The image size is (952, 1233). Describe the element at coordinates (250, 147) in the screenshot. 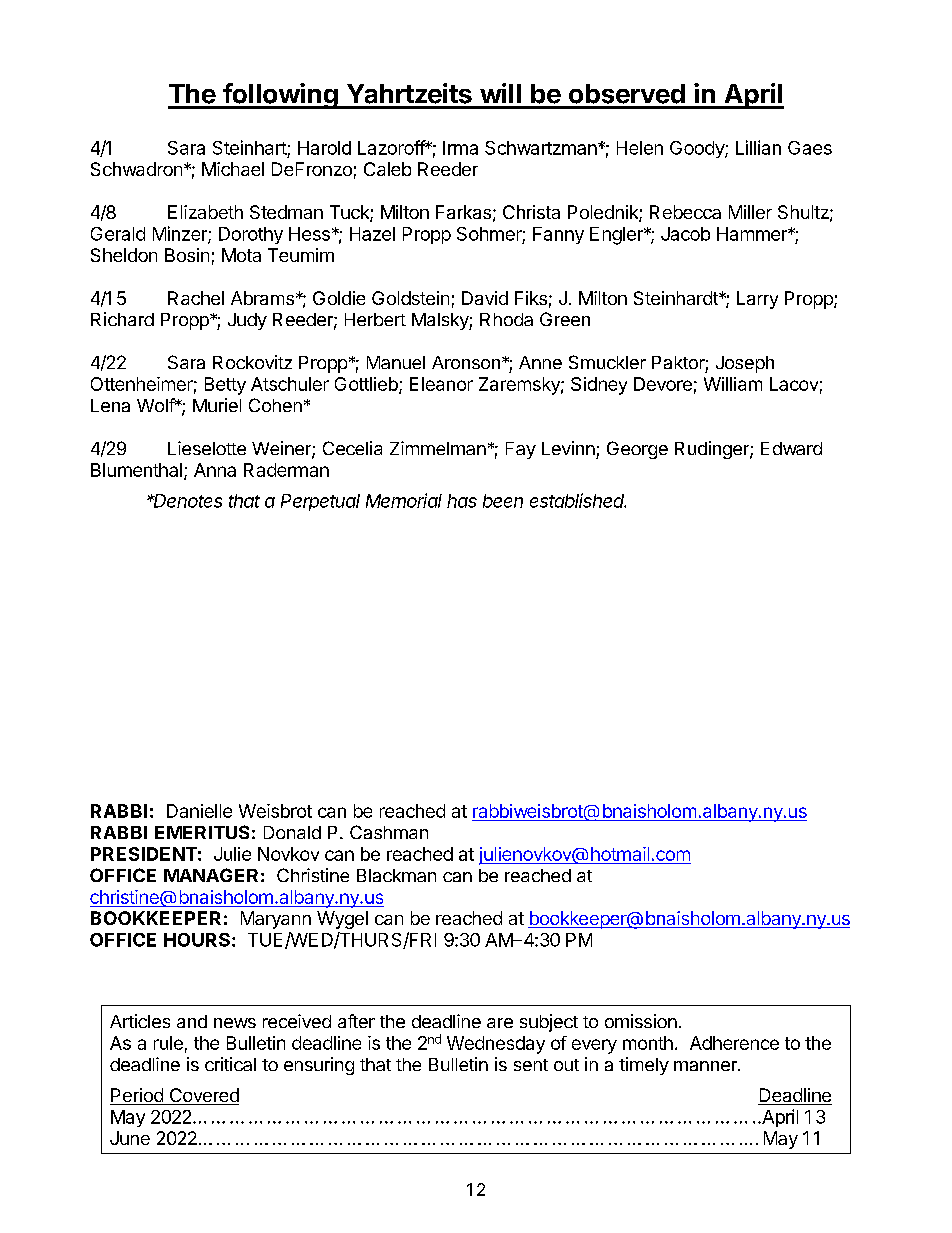

I see `Steinhart` at that location.
